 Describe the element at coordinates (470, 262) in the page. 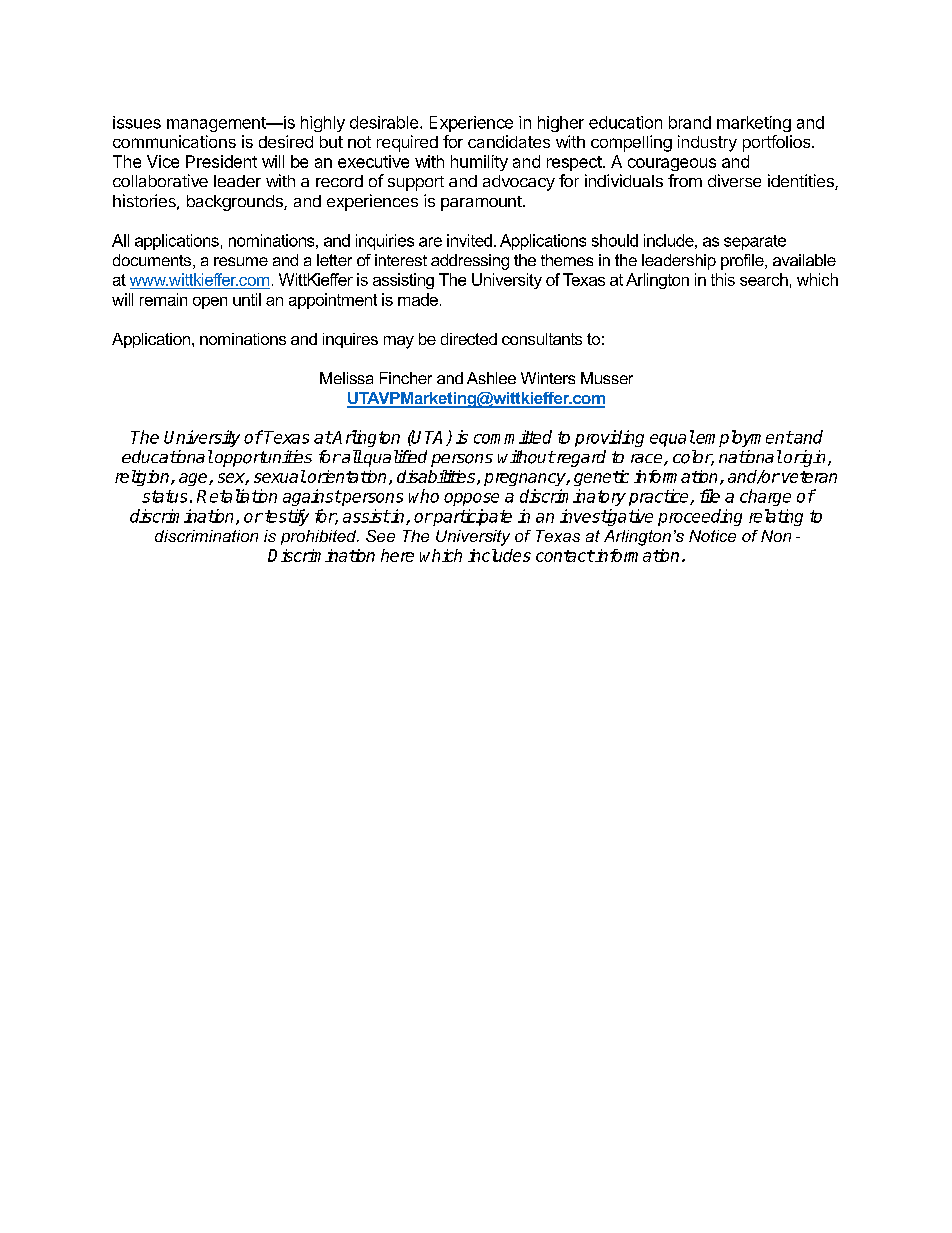

I see `addressing` at that location.
